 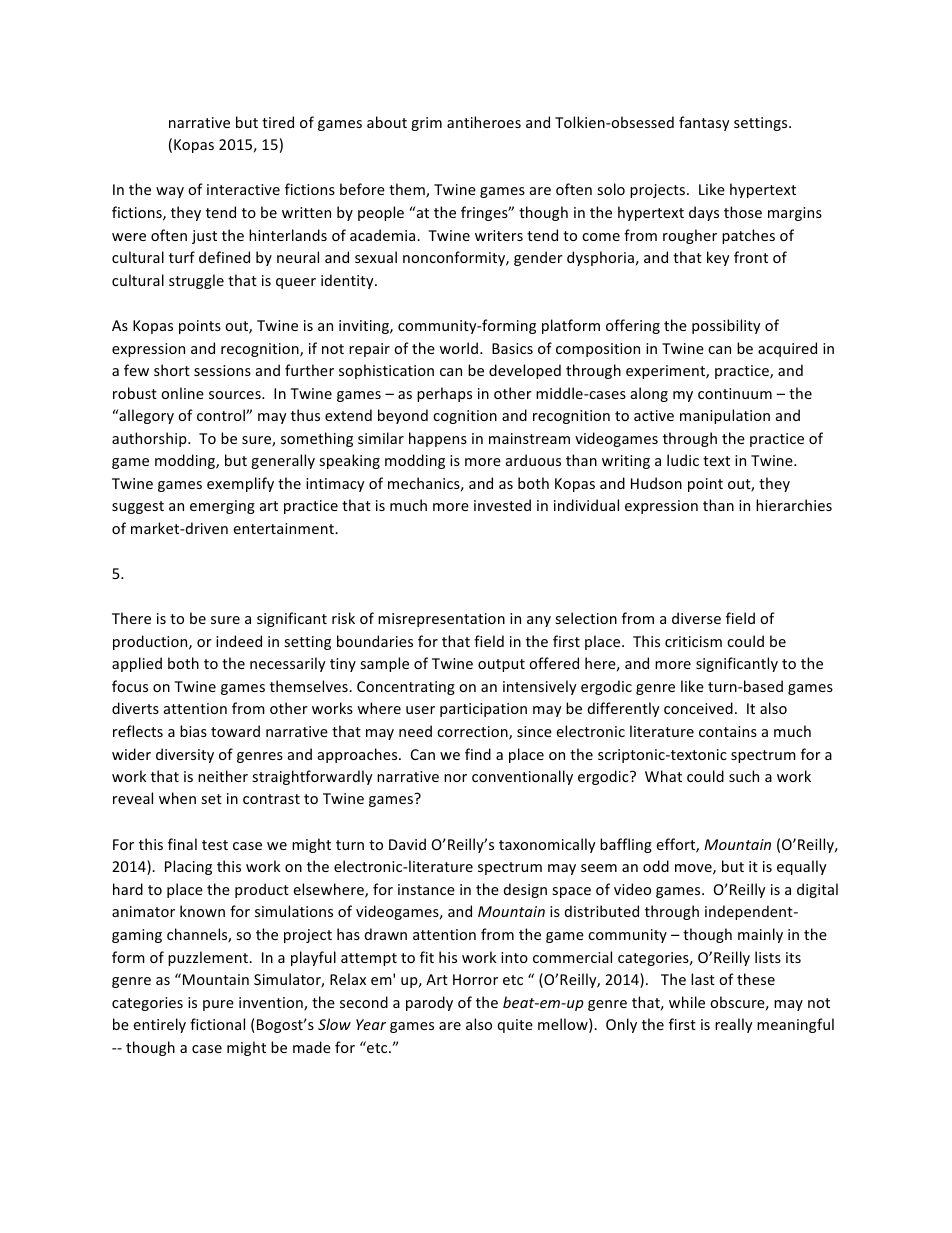 What do you see at coordinates (170, 192) in the screenshot?
I see `way` at bounding box center [170, 192].
